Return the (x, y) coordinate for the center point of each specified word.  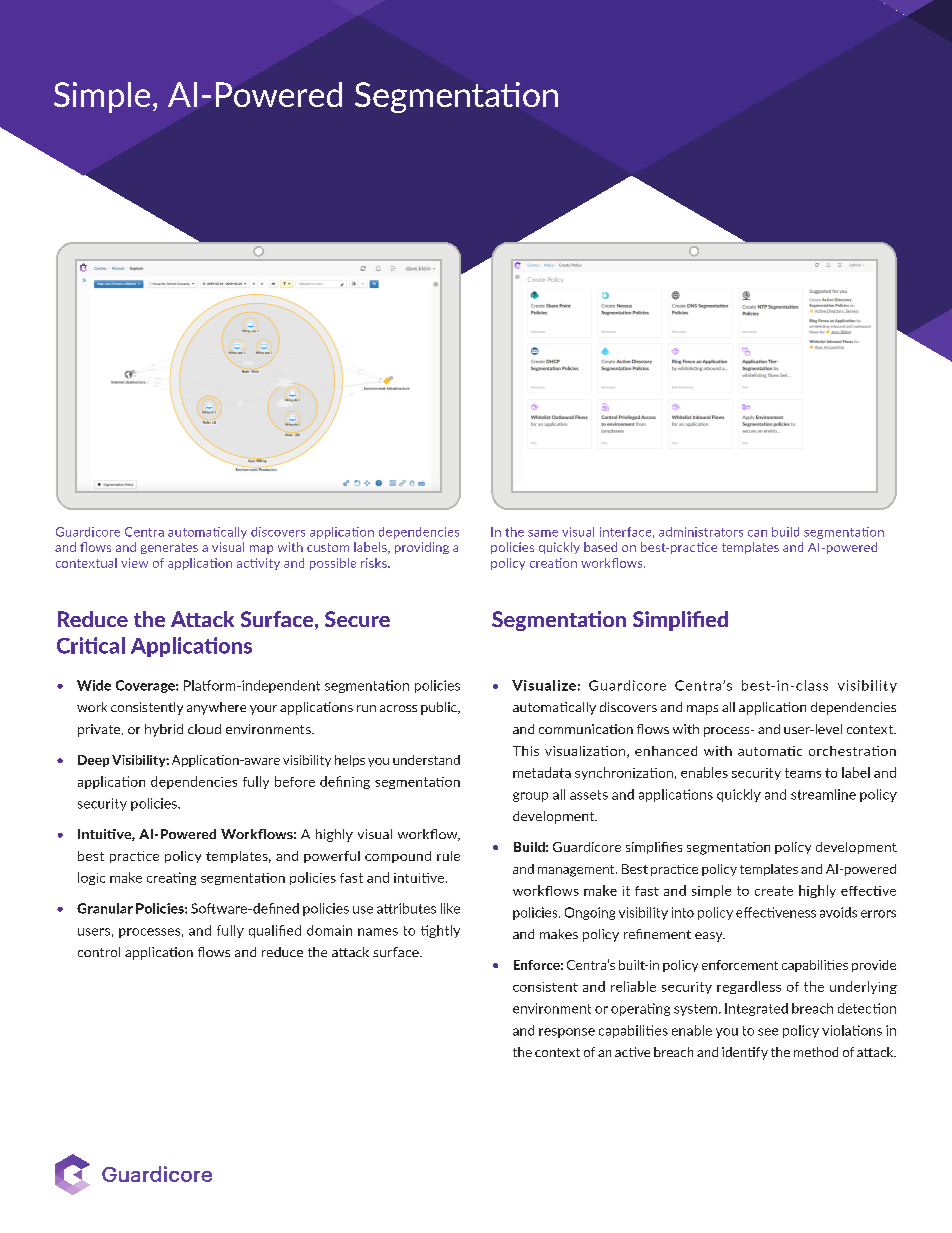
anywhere (216, 708)
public (440, 708)
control (99, 952)
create (774, 891)
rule (448, 856)
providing (422, 548)
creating (171, 878)
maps (702, 710)
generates (169, 548)
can (757, 533)
